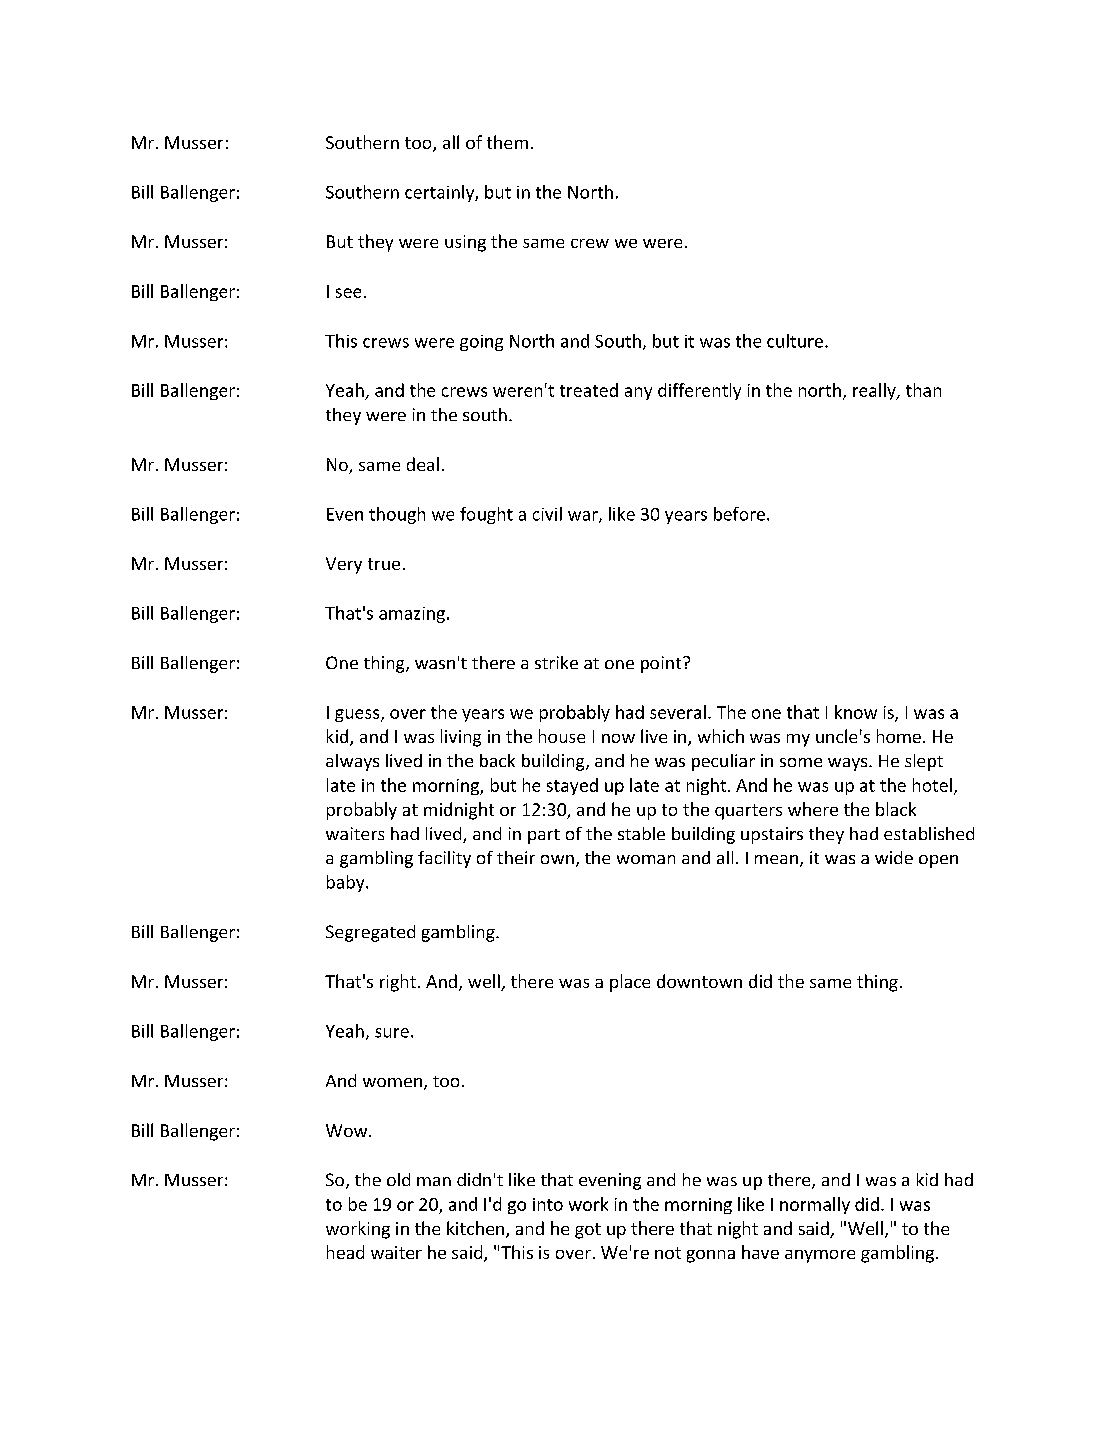  Describe the element at coordinates (465, 243) in the page. I see `using` at that location.
